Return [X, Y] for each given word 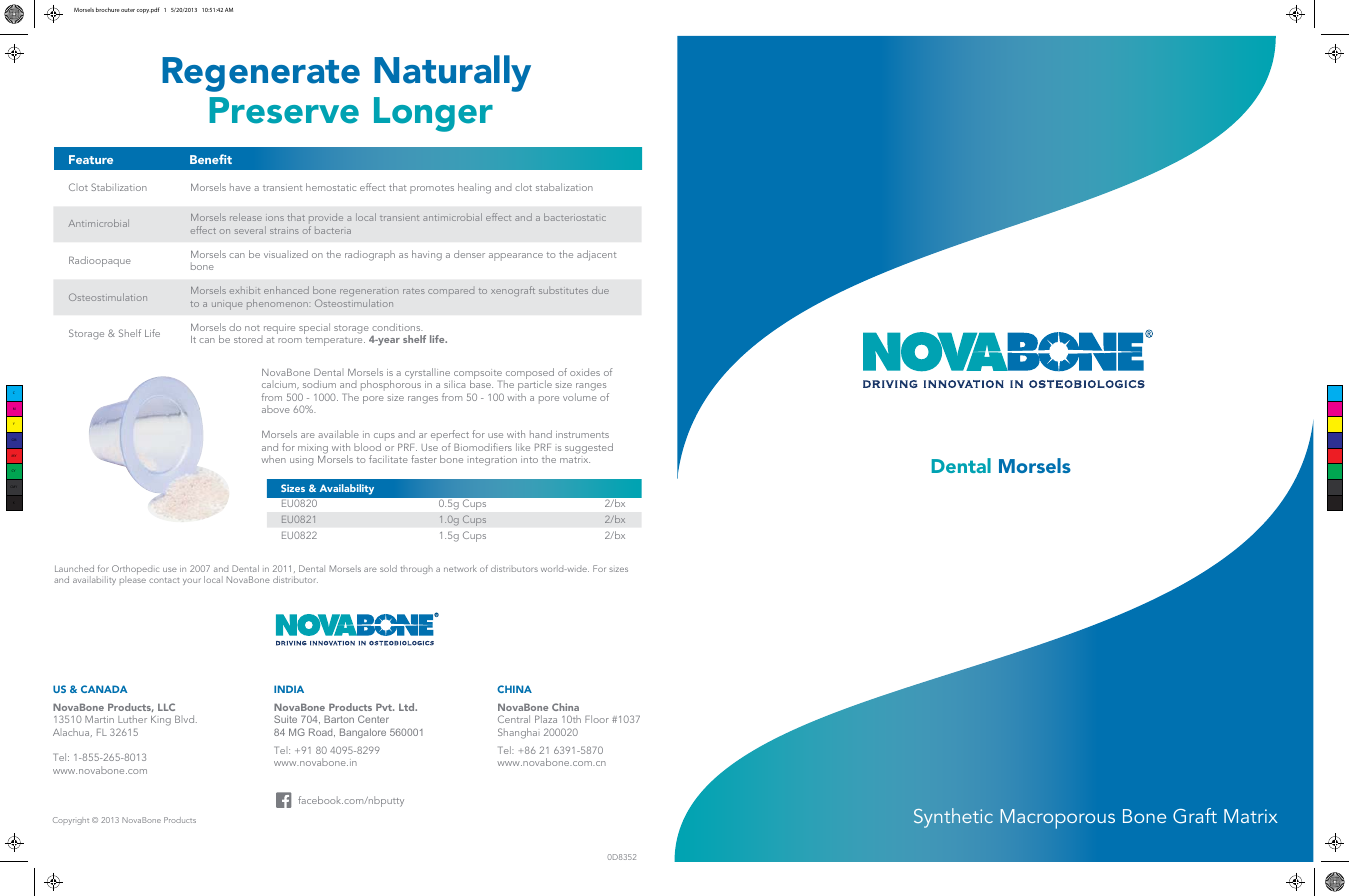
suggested [589, 448]
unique [227, 306]
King [161, 721]
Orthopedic [135, 571]
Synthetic [953, 818]
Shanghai [517, 733]
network [460, 568]
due [600, 290]
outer [128, 10]
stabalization [564, 187]
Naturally [452, 73]
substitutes [563, 290]
